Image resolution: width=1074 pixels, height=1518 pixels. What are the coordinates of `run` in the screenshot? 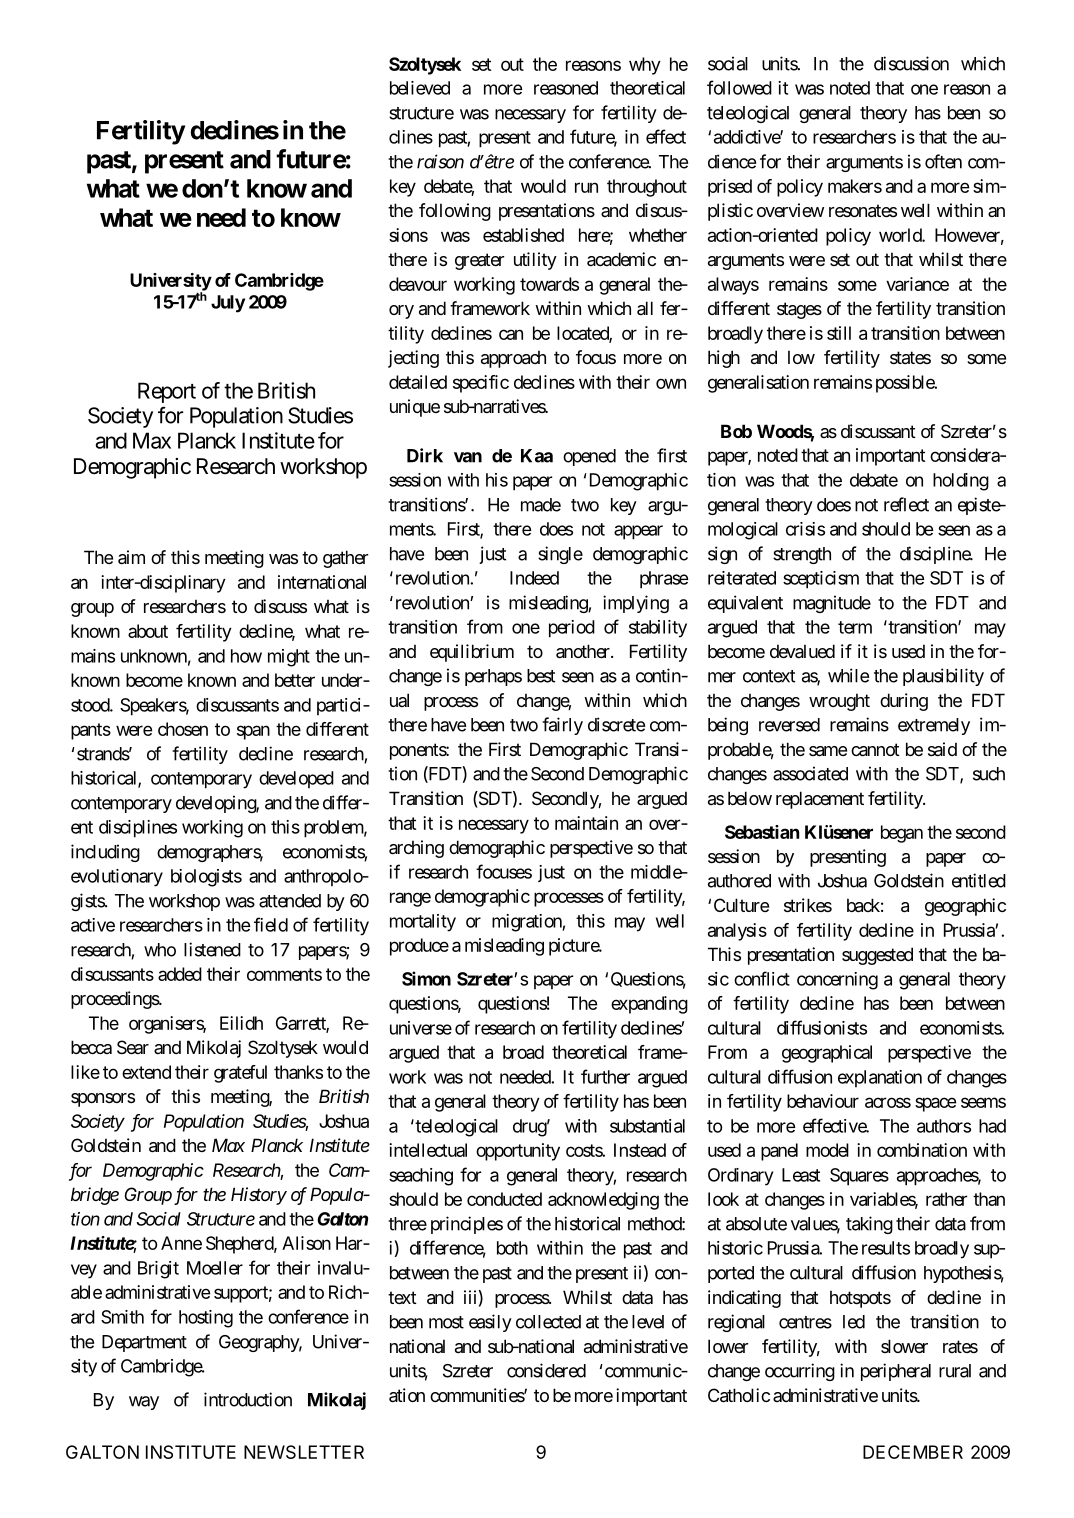 It's located at (586, 187).
